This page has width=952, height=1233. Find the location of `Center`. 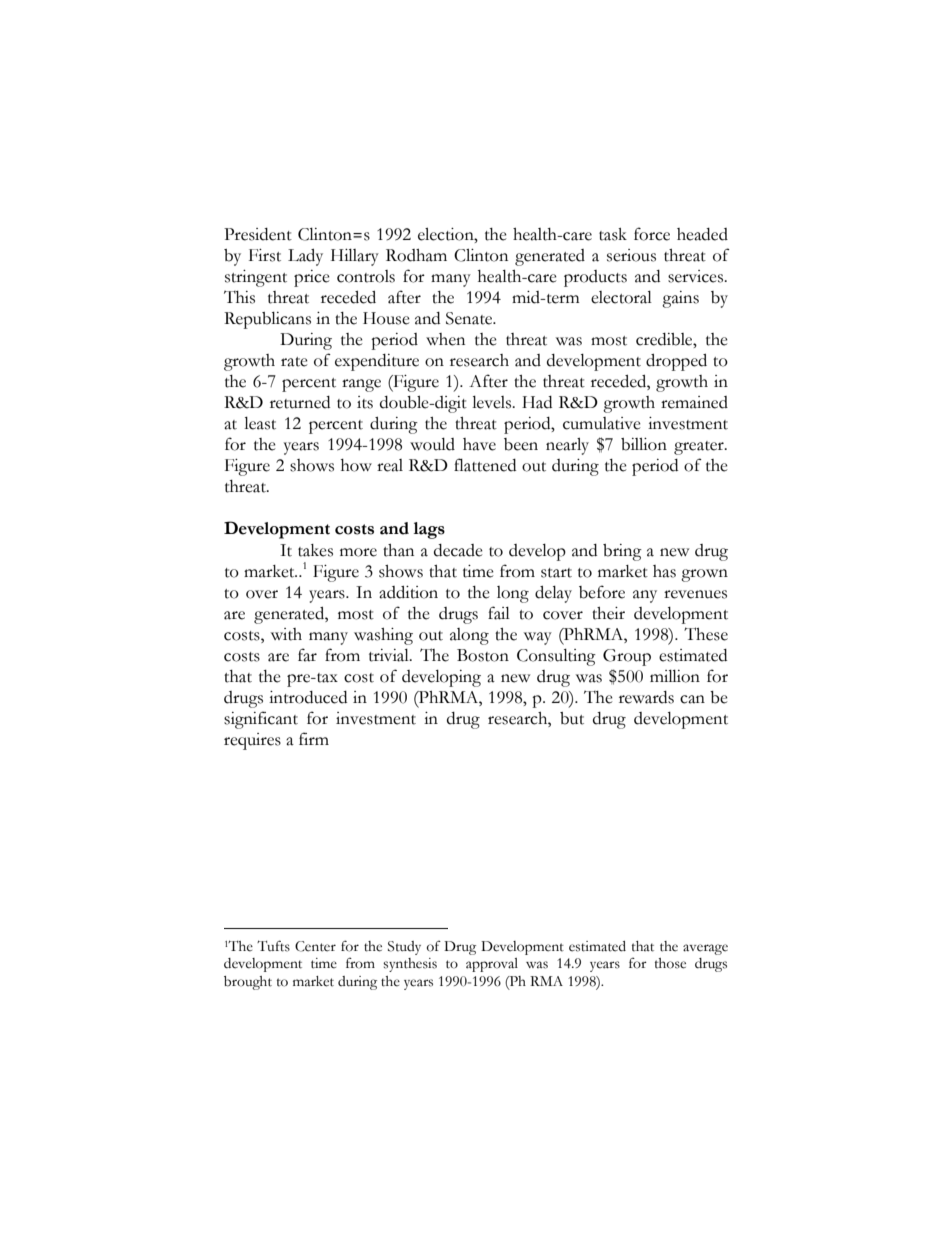

Center is located at coordinates (315, 946).
